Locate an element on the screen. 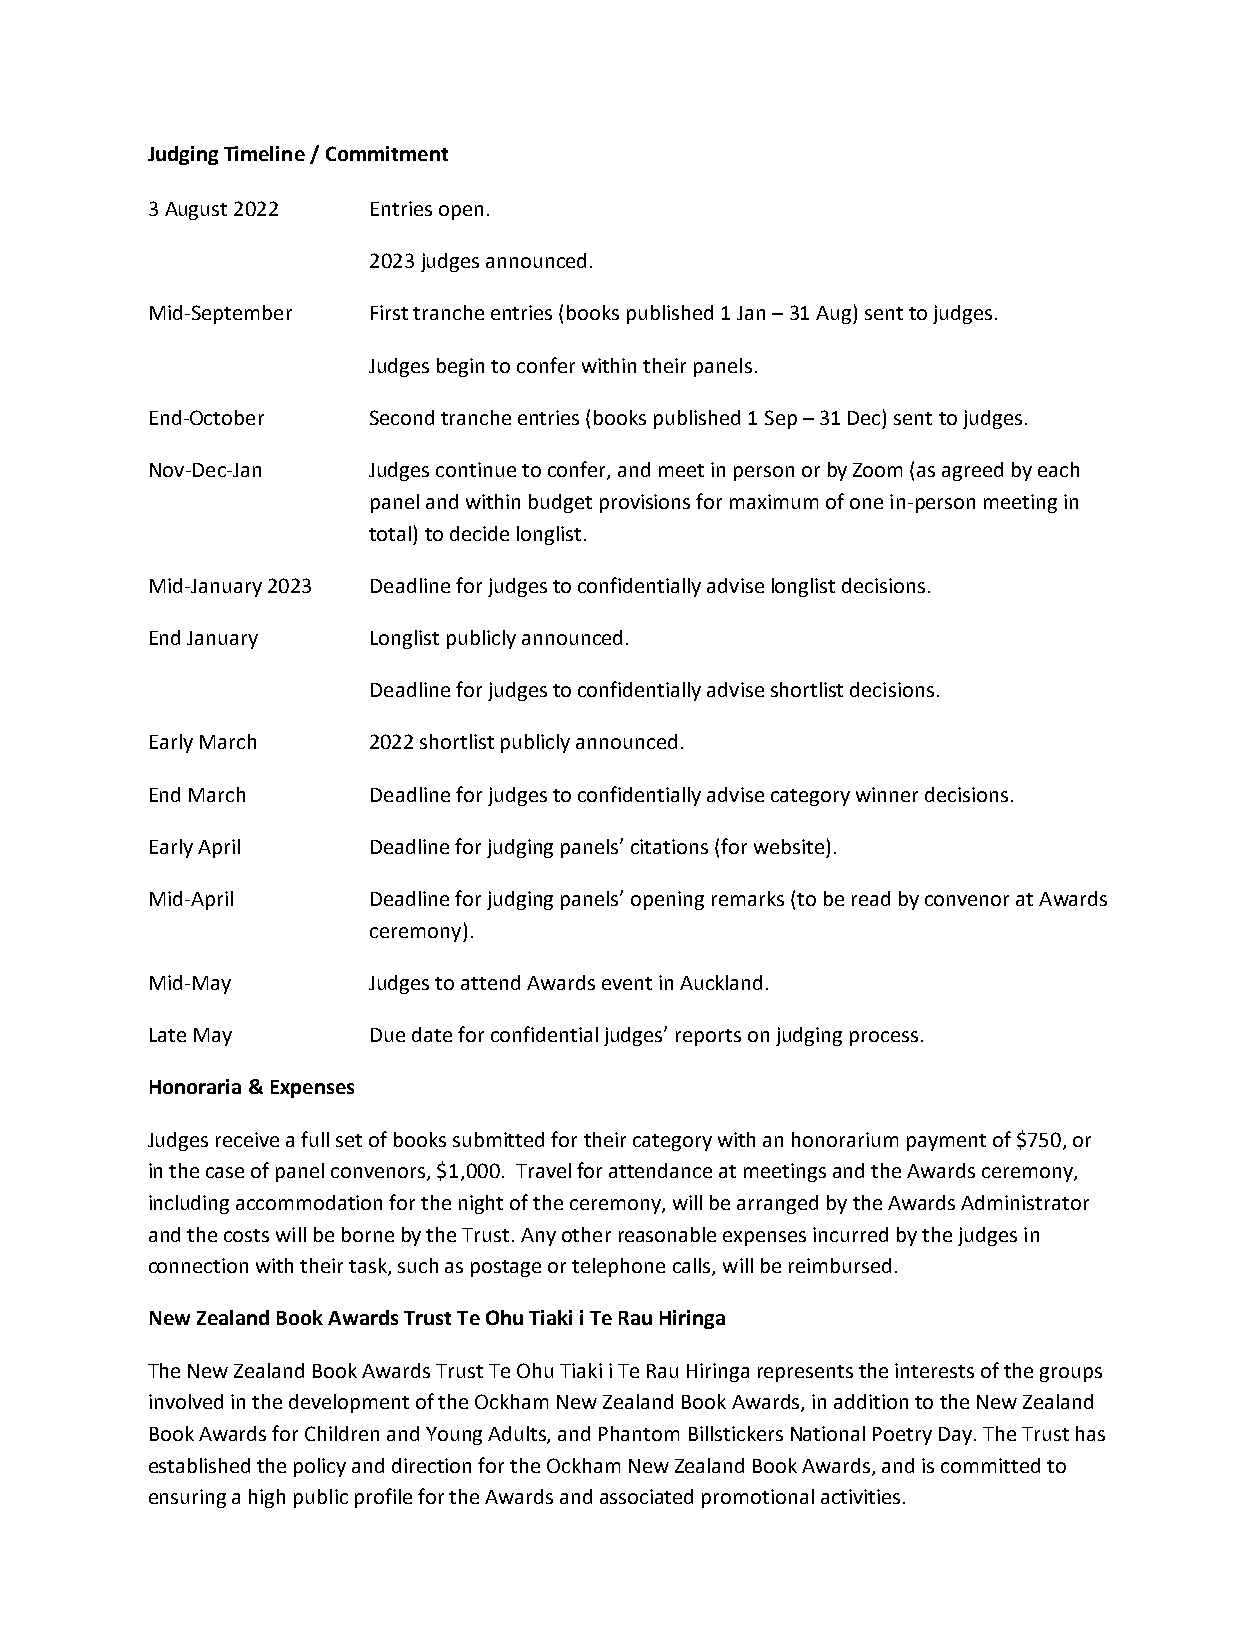  provisions is located at coordinates (645, 503).
